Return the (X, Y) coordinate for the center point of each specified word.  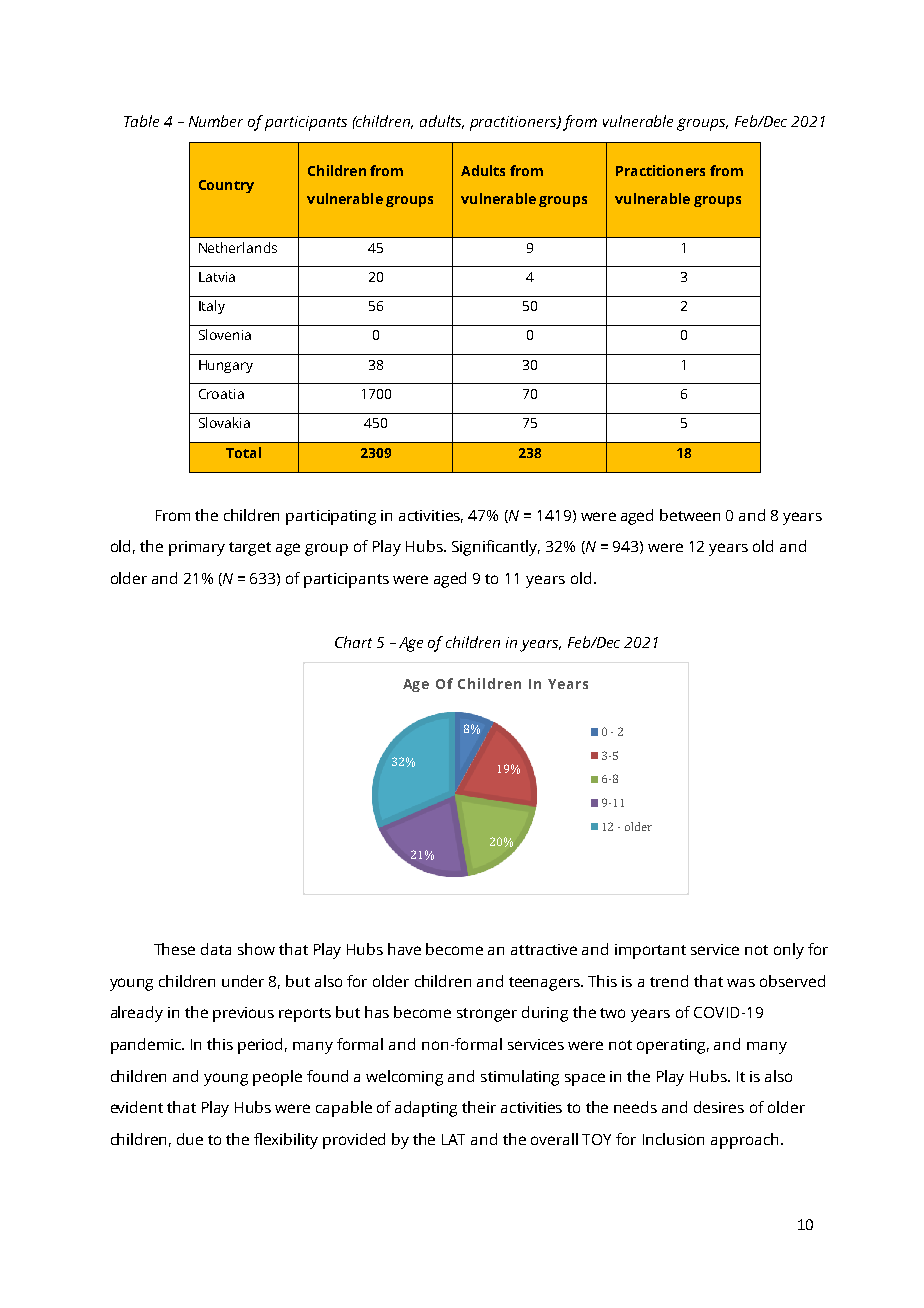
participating (331, 517)
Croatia (221, 394)
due (190, 1139)
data (216, 949)
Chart (353, 642)
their (479, 1107)
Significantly (496, 548)
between (690, 515)
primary (197, 548)
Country (226, 186)
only (789, 951)
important (650, 951)
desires (719, 1107)
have (404, 949)
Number (216, 121)
